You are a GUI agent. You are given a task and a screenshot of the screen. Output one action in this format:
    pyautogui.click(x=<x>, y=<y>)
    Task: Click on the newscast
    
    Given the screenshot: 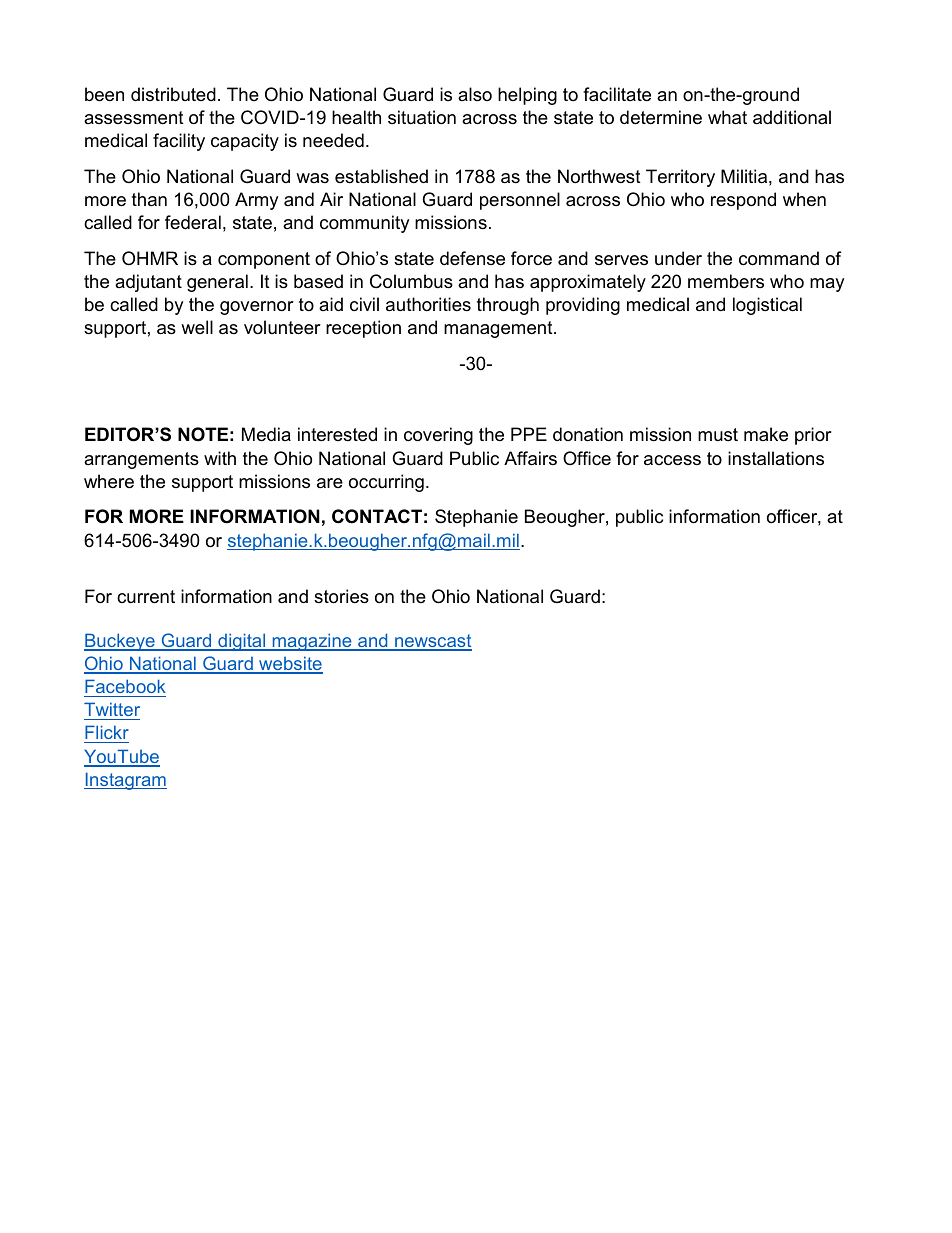 What is the action you would take?
    pyautogui.click(x=432, y=642)
